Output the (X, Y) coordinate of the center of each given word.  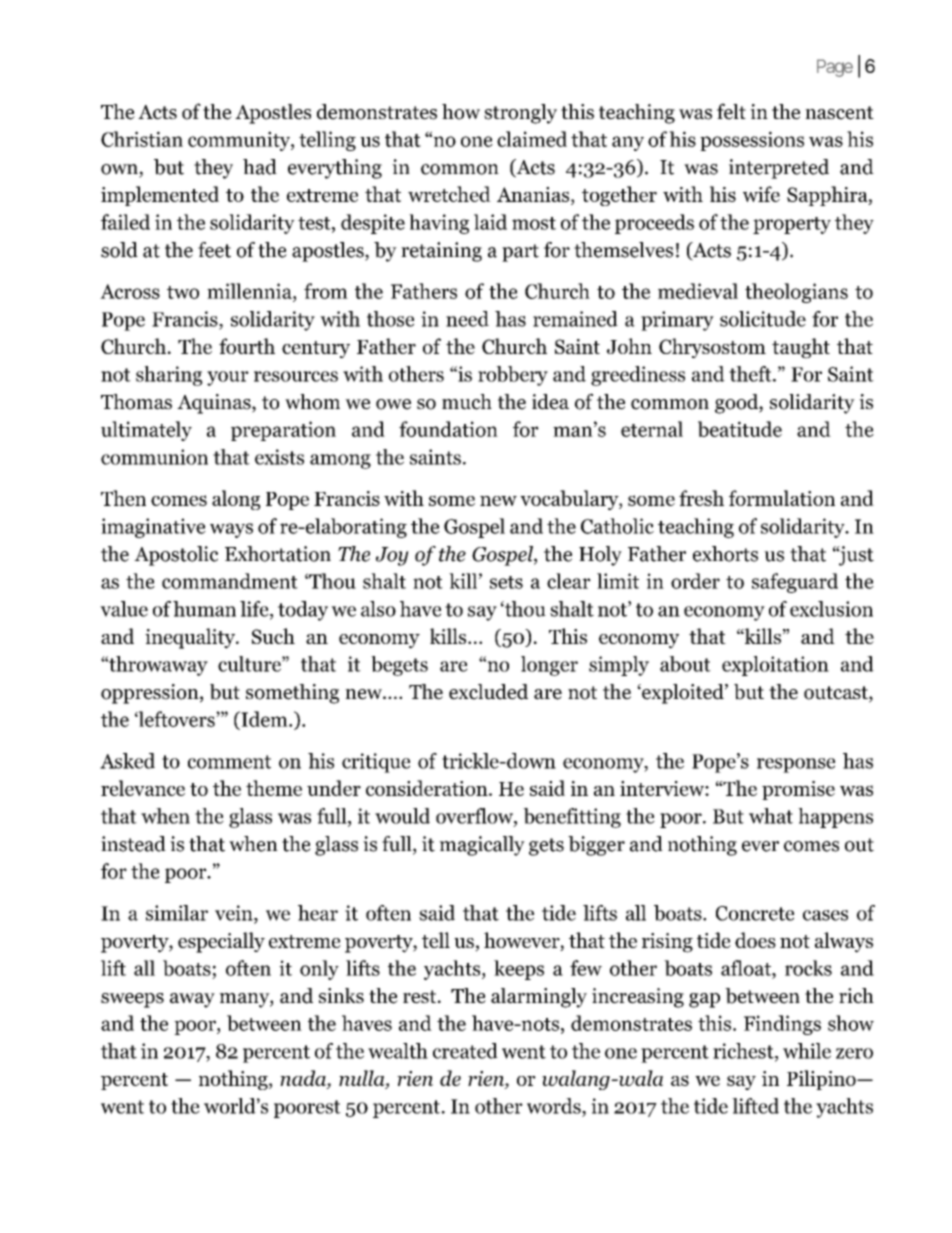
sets (506, 582)
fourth (247, 346)
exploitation (775, 666)
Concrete (755, 913)
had (260, 167)
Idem (264, 719)
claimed (532, 139)
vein (235, 914)
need (467, 319)
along (236, 500)
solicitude (763, 319)
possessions (752, 141)
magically (482, 846)
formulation (782, 498)
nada (304, 1078)
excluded (488, 692)
